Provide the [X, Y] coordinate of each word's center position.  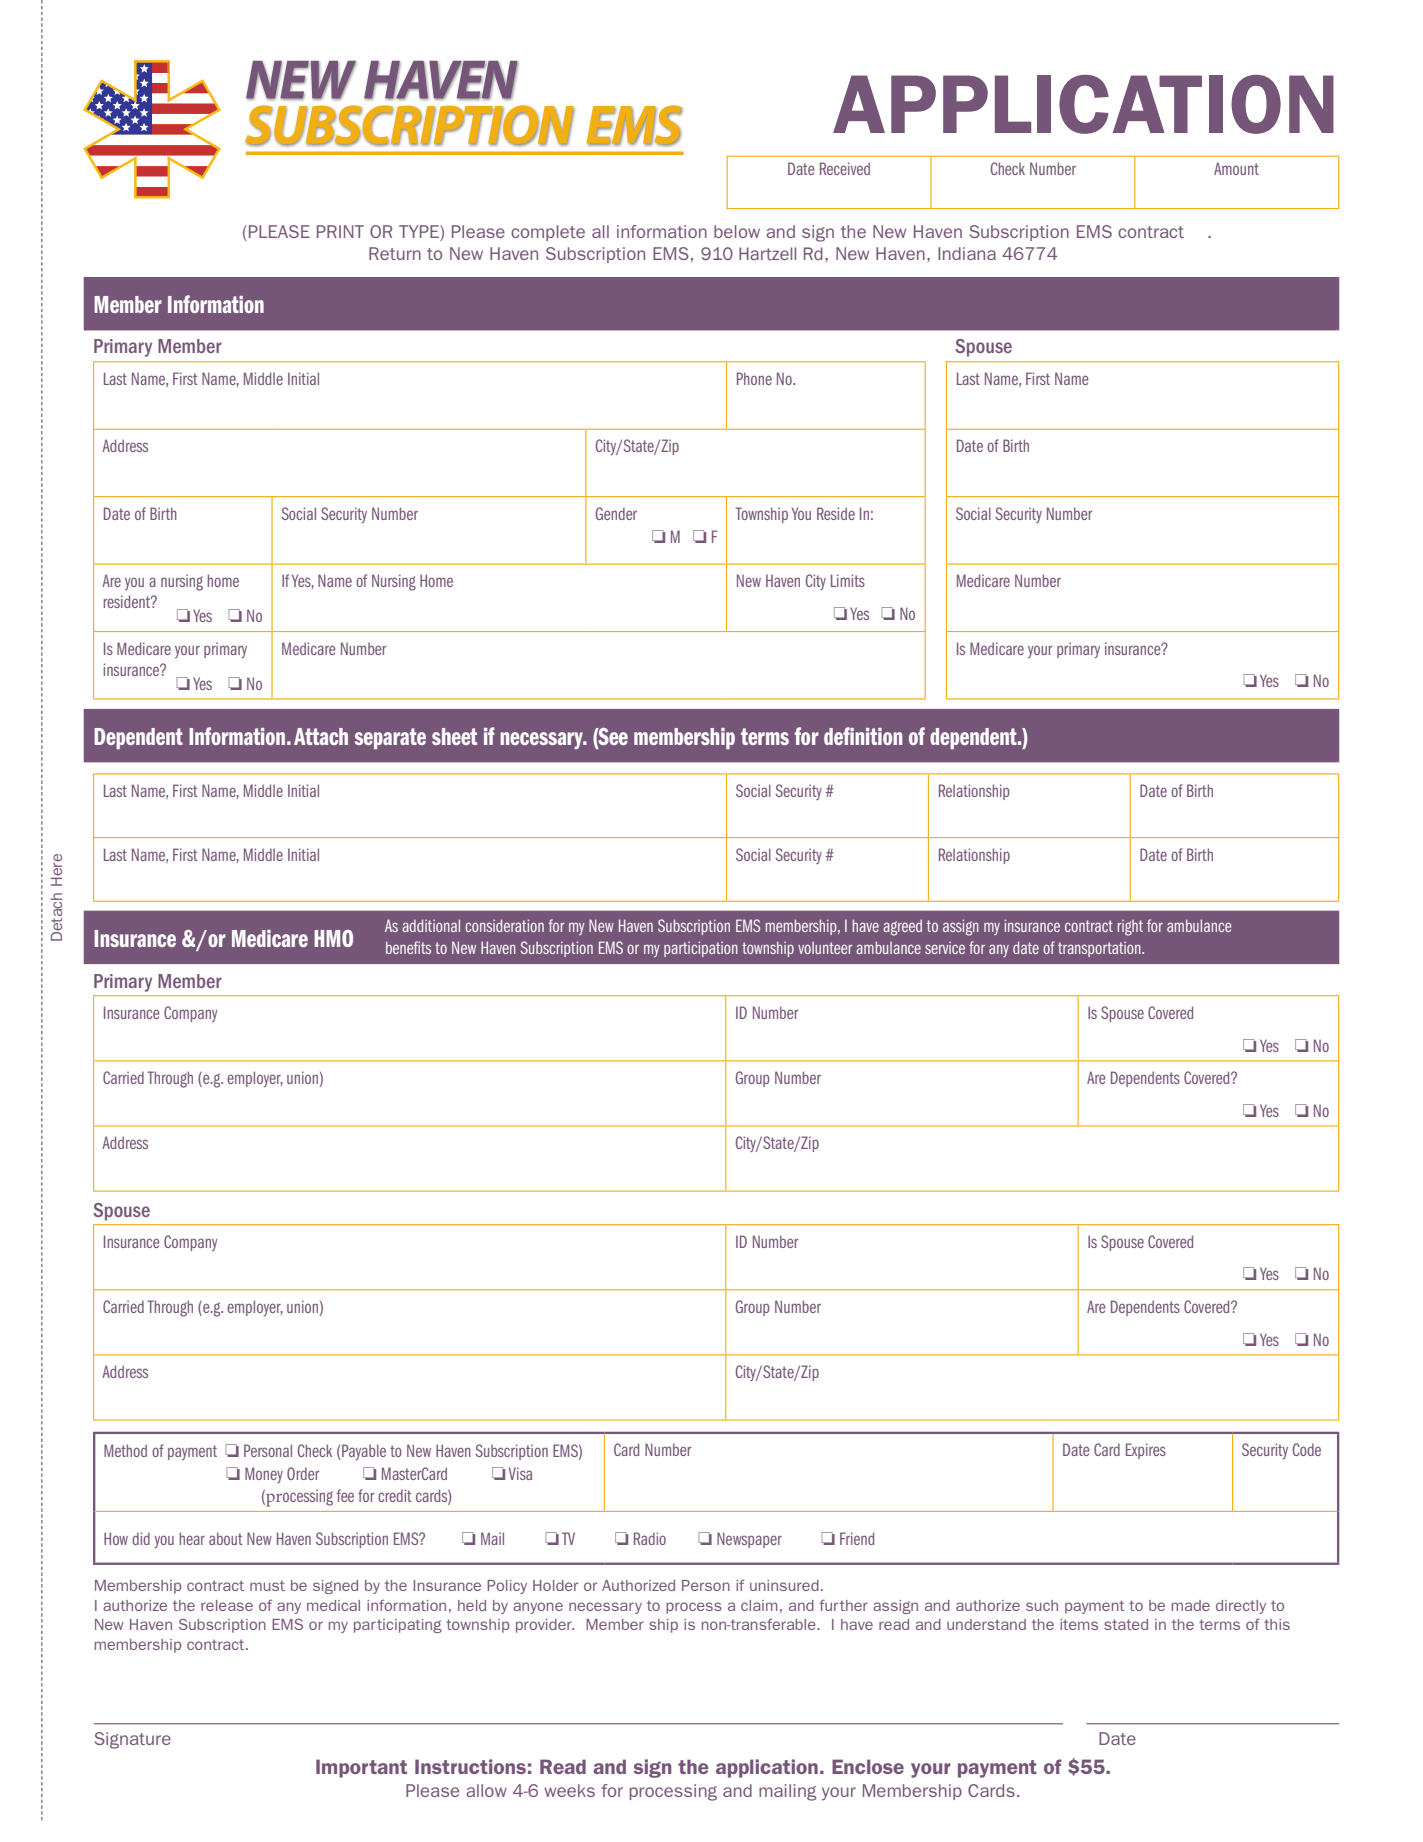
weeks [569, 1790]
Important [361, 1768]
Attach [321, 736]
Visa [520, 1473]
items [1079, 1624]
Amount [1236, 168]
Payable [363, 1452]
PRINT [340, 231]
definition [863, 736]
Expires [1146, 1451]
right [1130, 928]
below [737, 231]
